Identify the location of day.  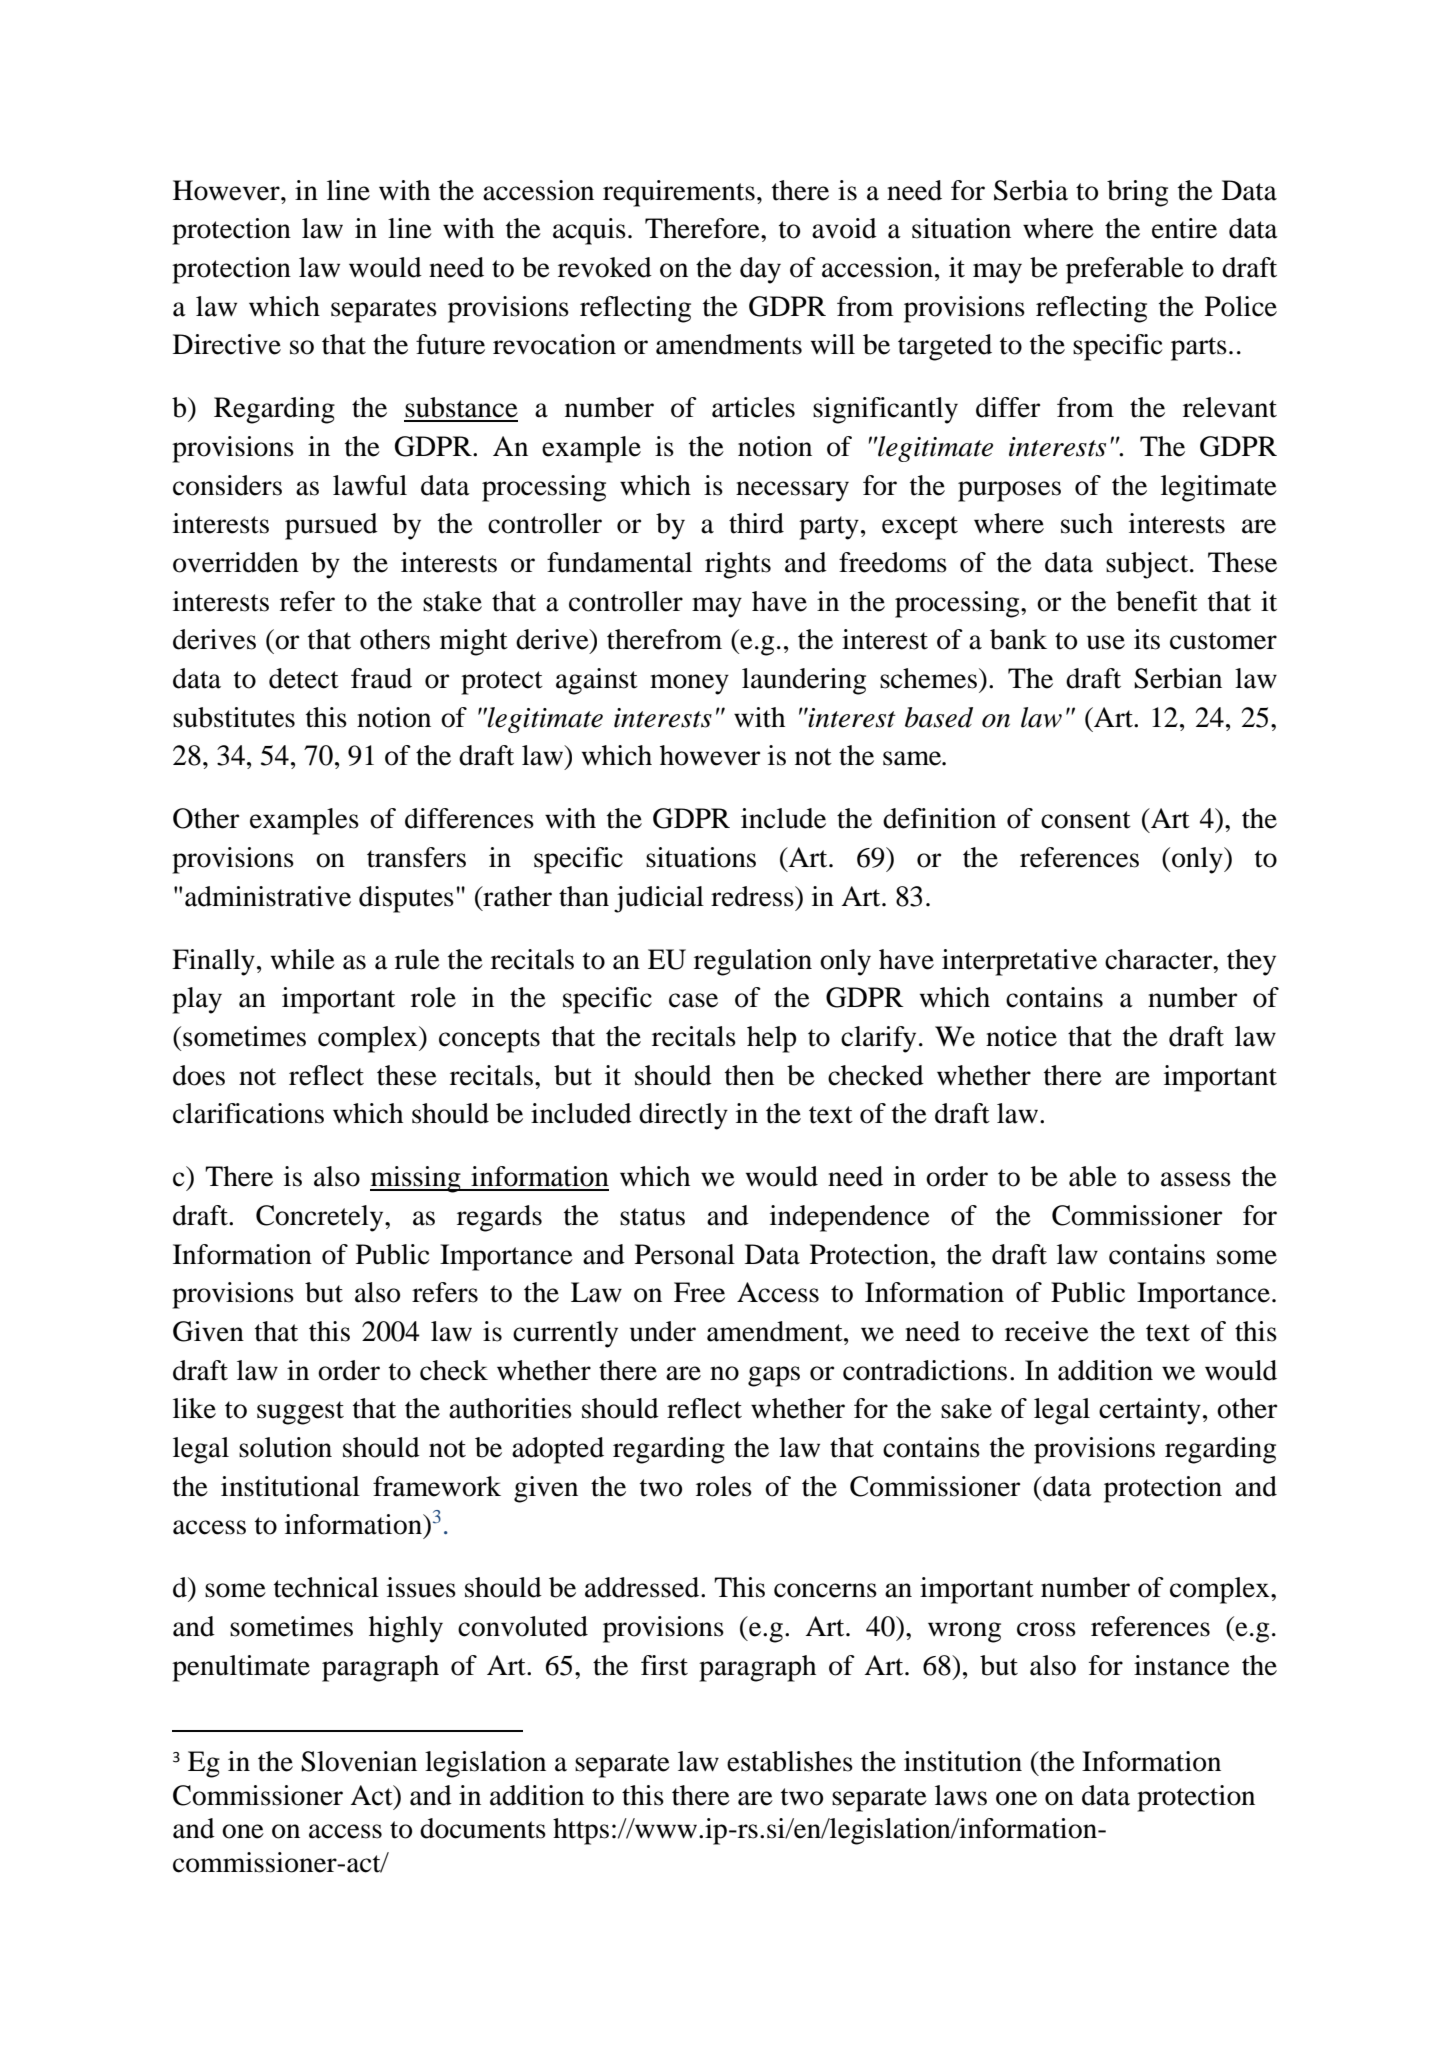
(760, 270).
